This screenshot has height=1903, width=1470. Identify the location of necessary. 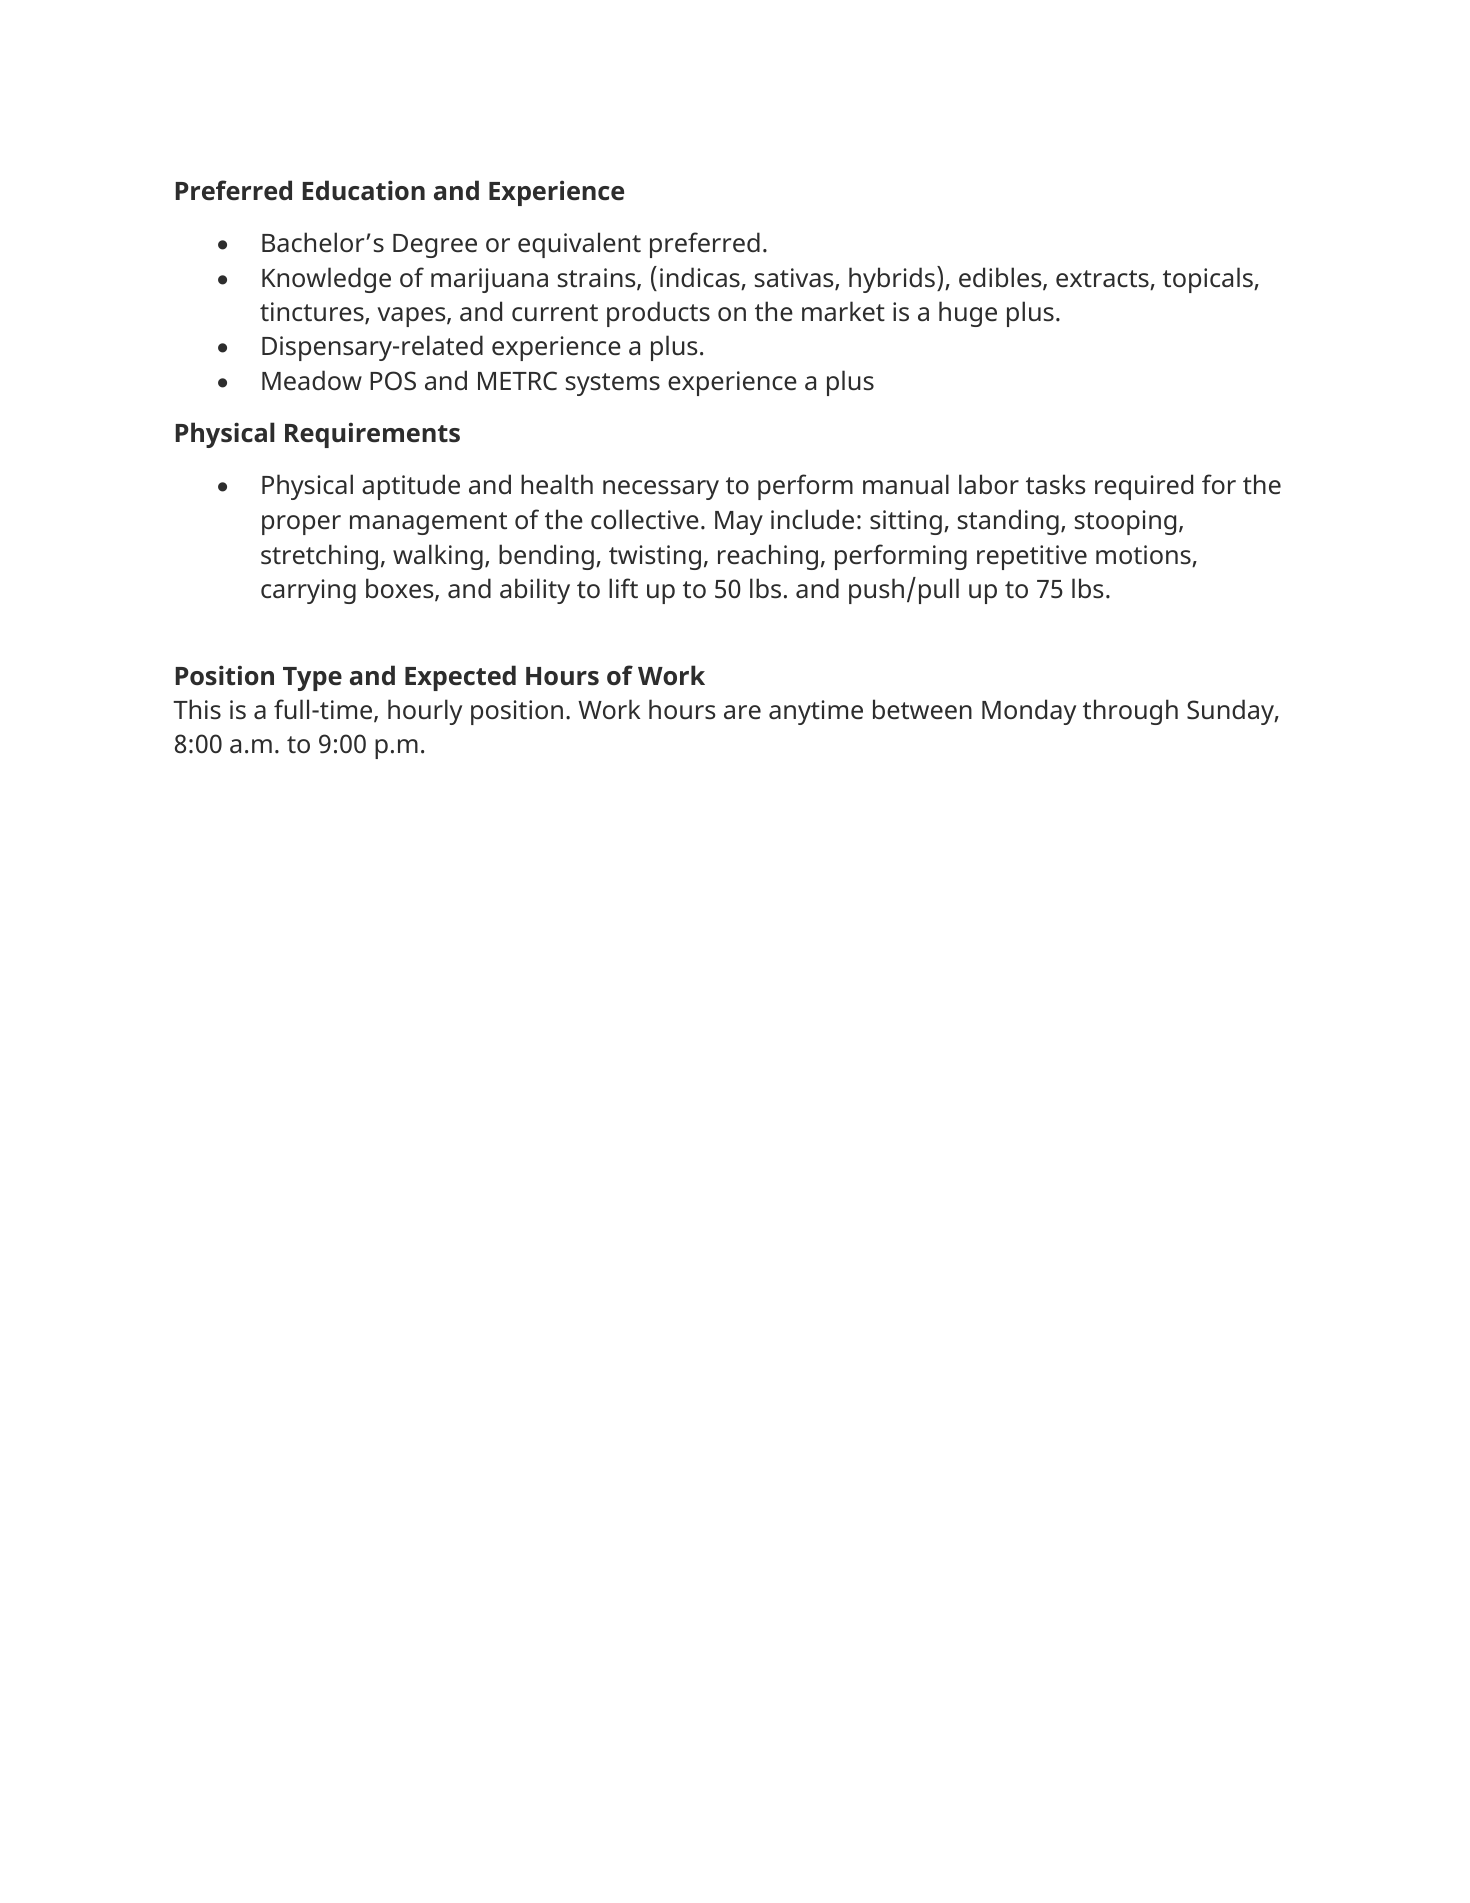
(661, 490).
